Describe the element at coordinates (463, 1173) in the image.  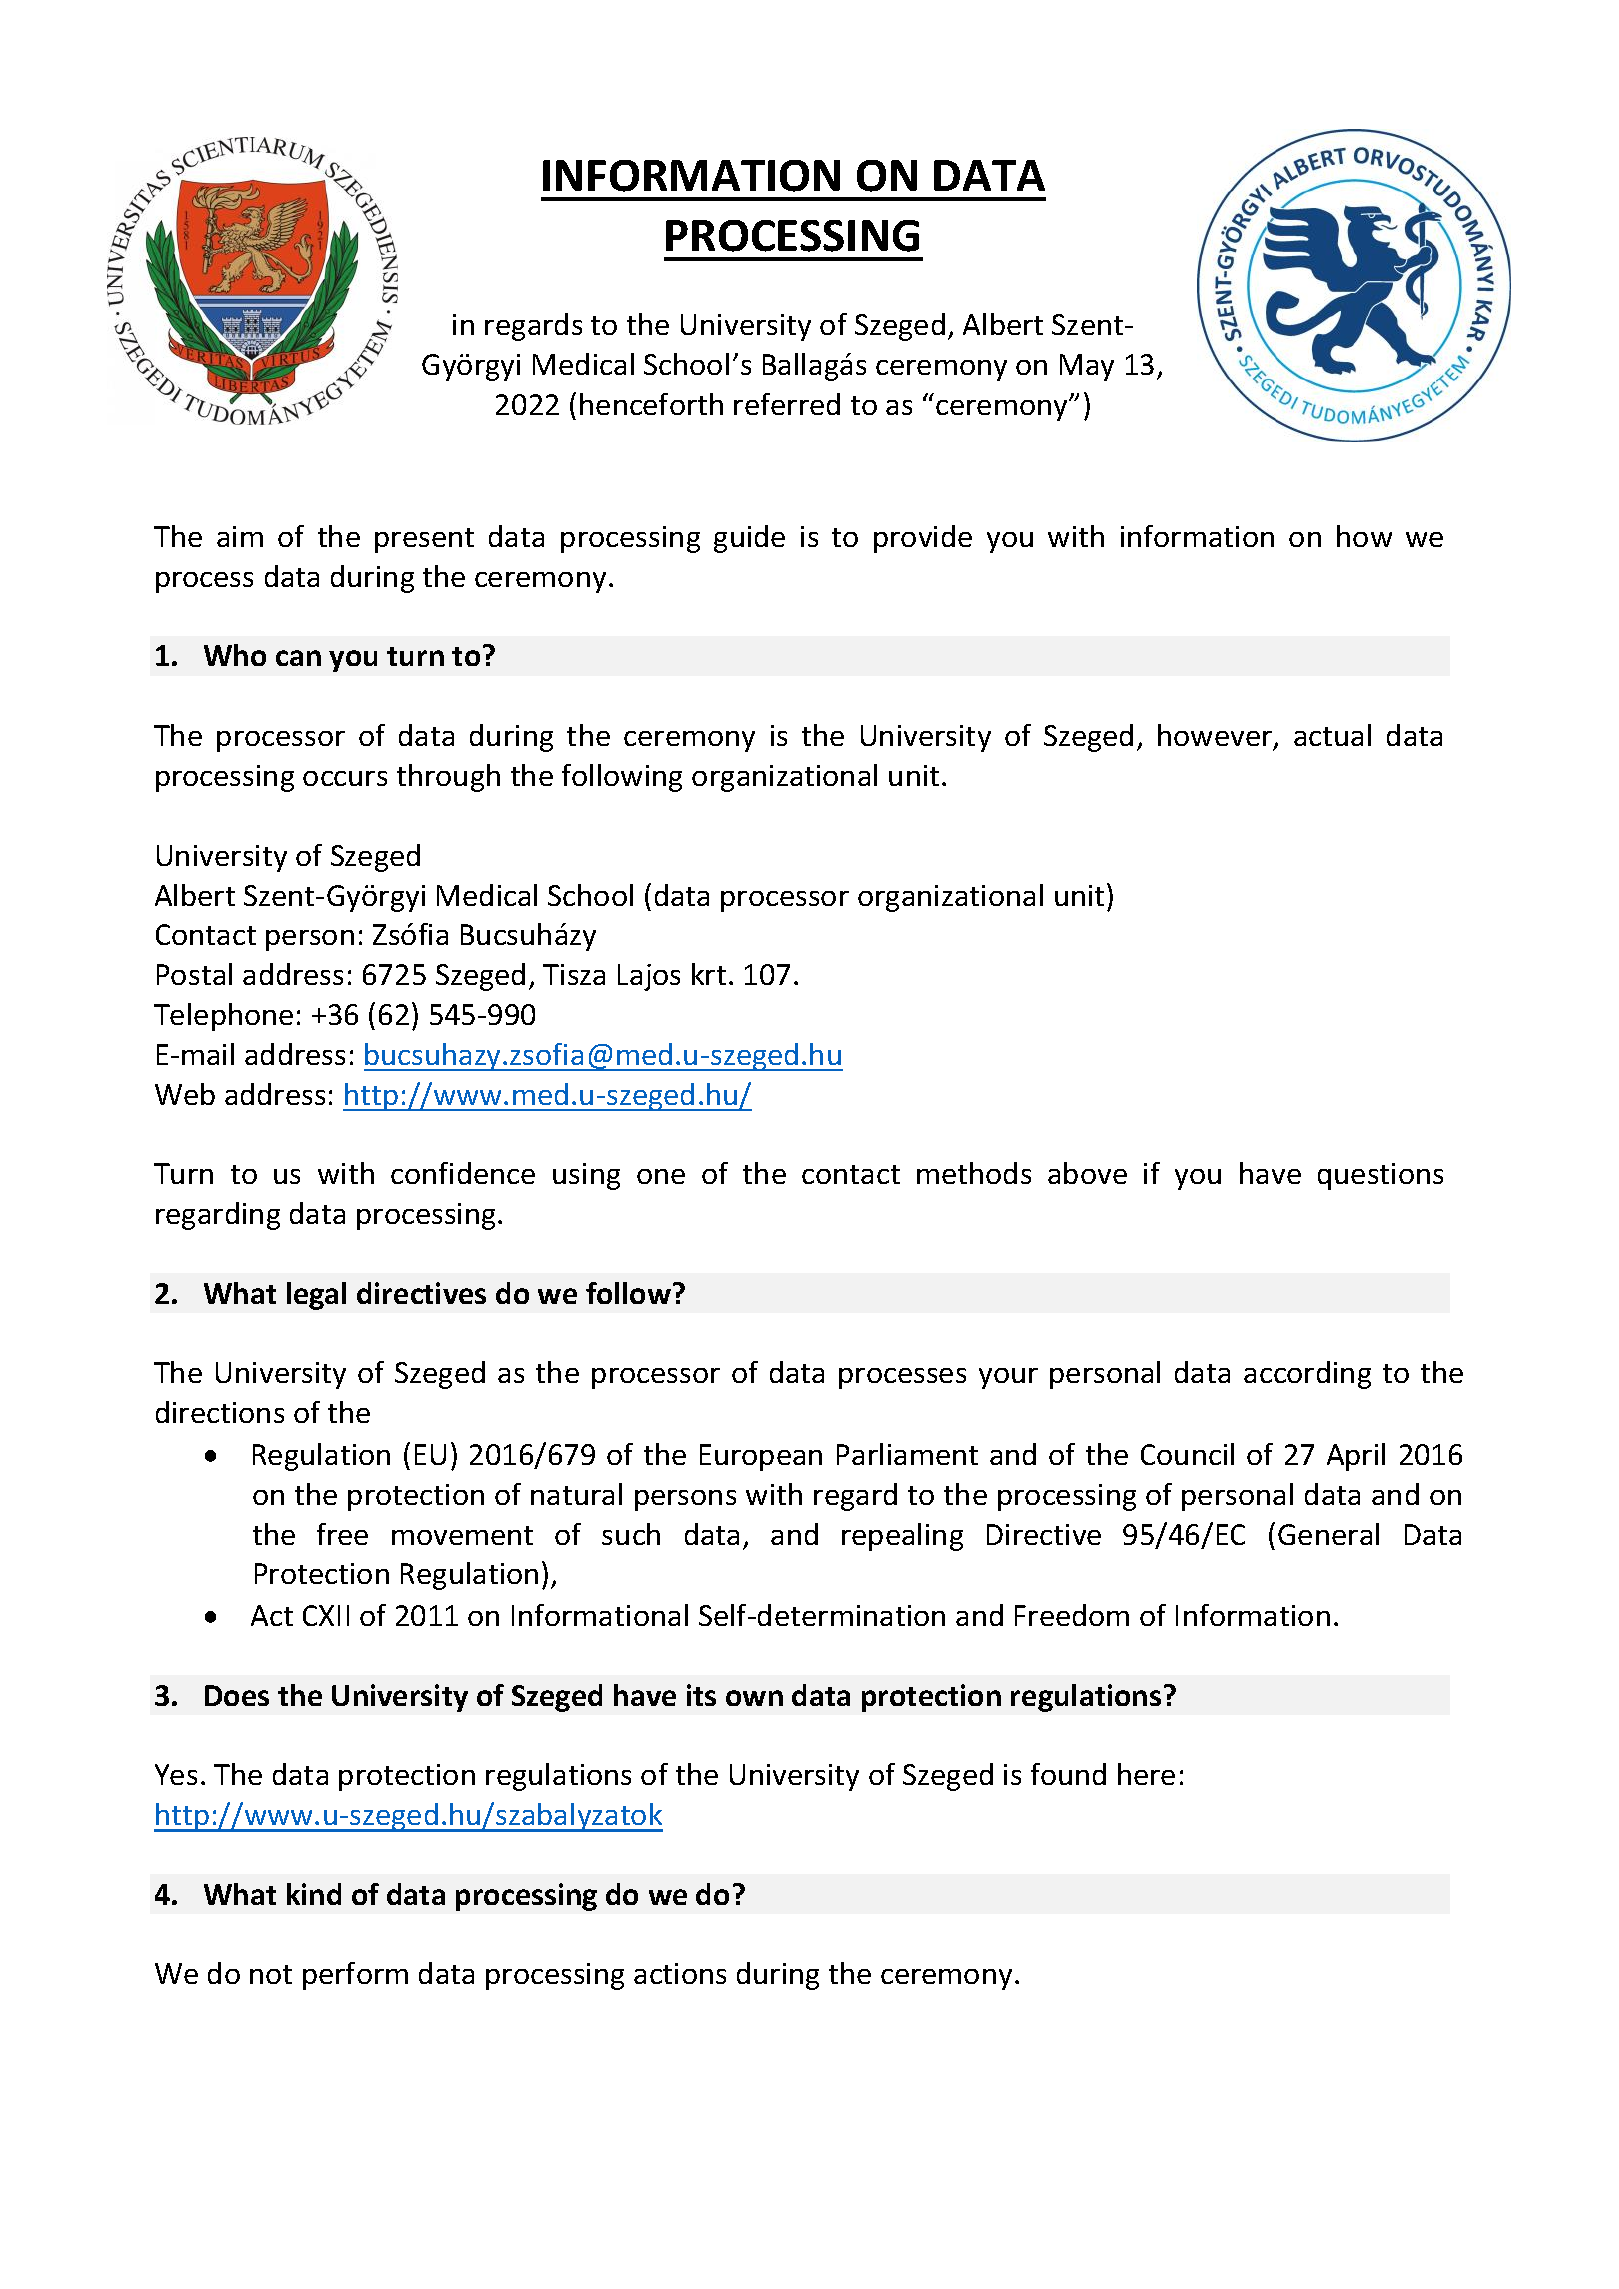
I see `confidence` at that location.
